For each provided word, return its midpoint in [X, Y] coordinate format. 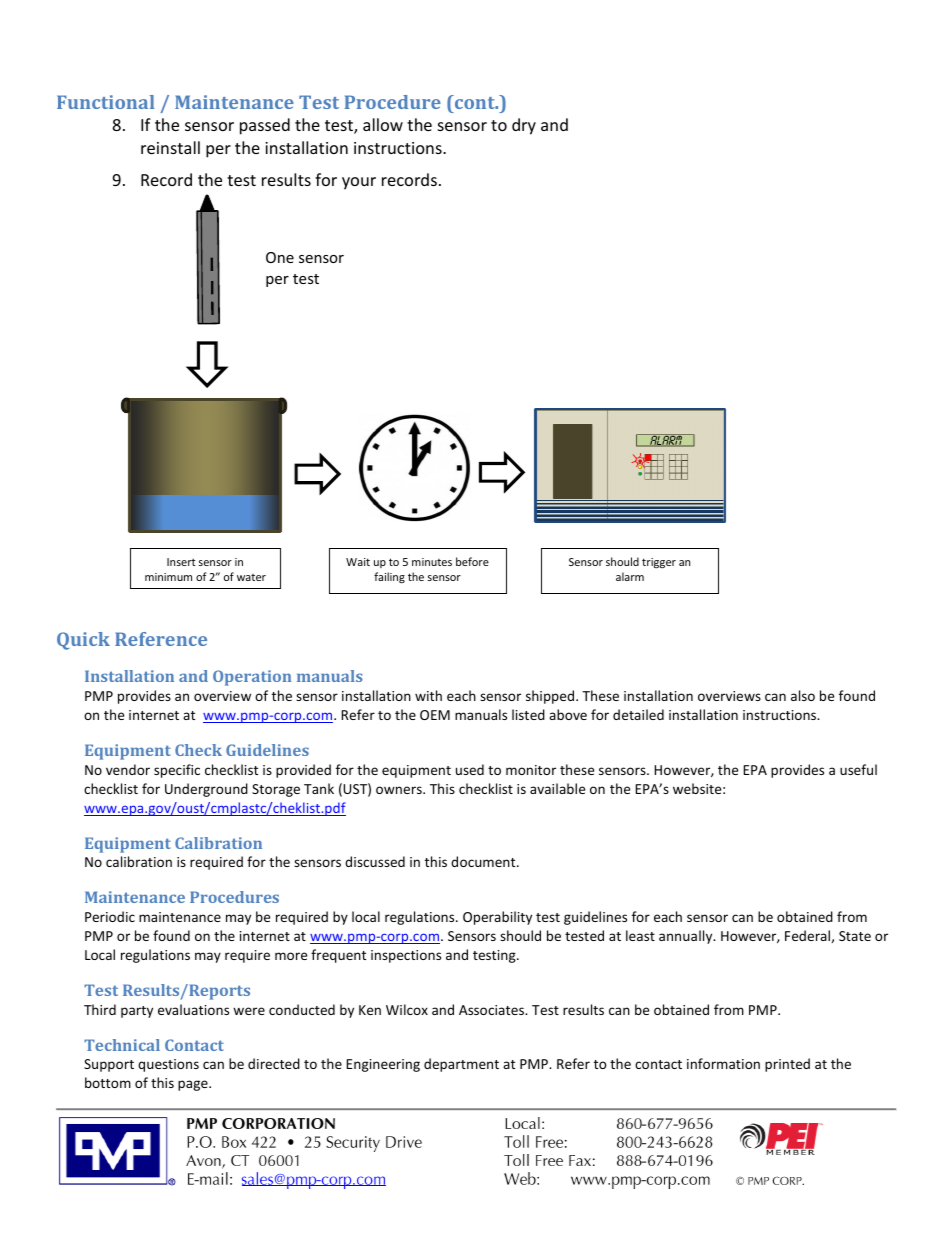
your [359, 183]
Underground [206, 790]
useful [858, 769]
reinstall [170, 147]
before [472, 561]
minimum [168, 577]
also [803, 695]
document [484, 861]
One [280, 257]
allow [383, 124]
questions [168, 1065]
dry [524, 126]
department [461, 1065]
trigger [659, 563]
